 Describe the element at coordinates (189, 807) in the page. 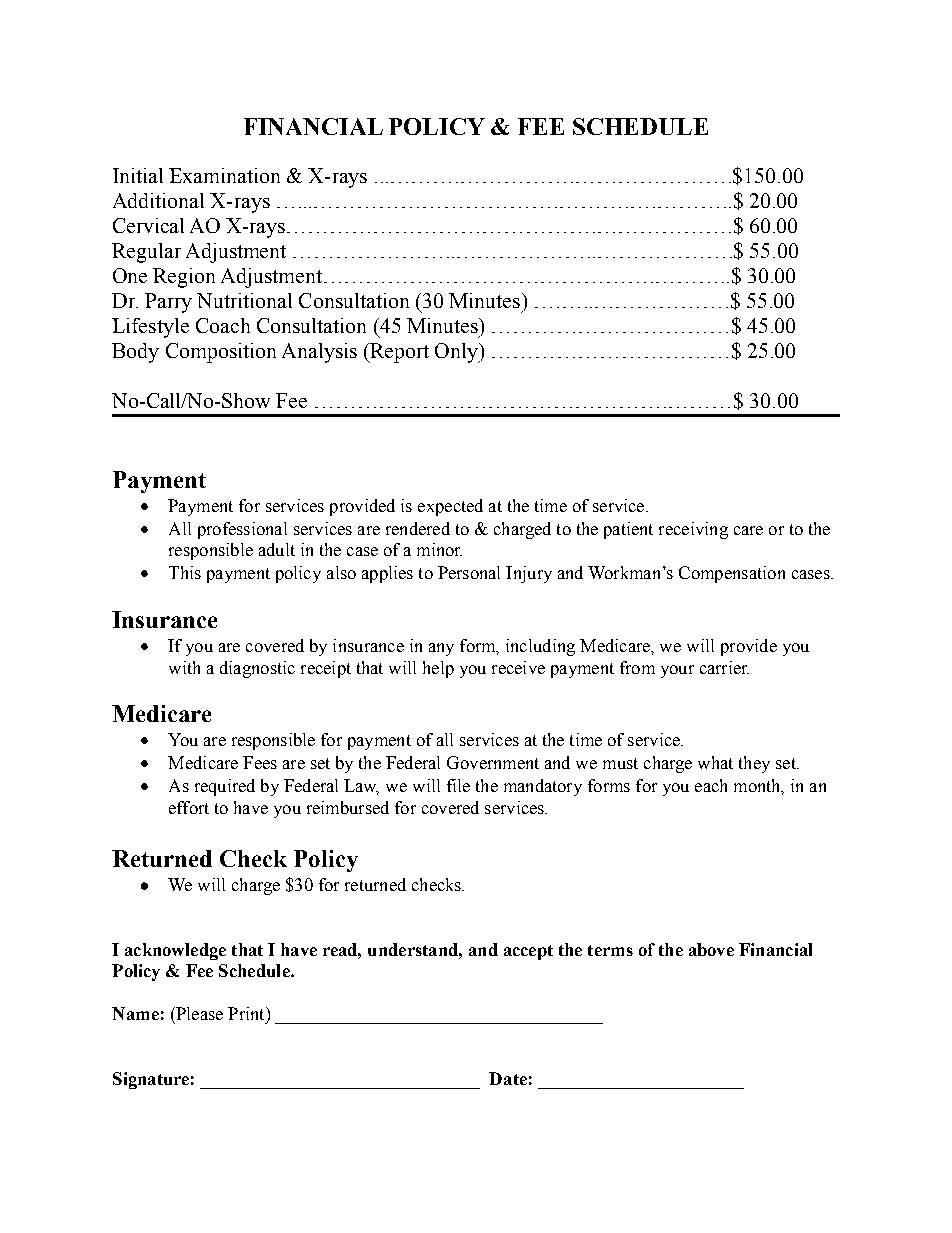

I see `effort` at that location.
